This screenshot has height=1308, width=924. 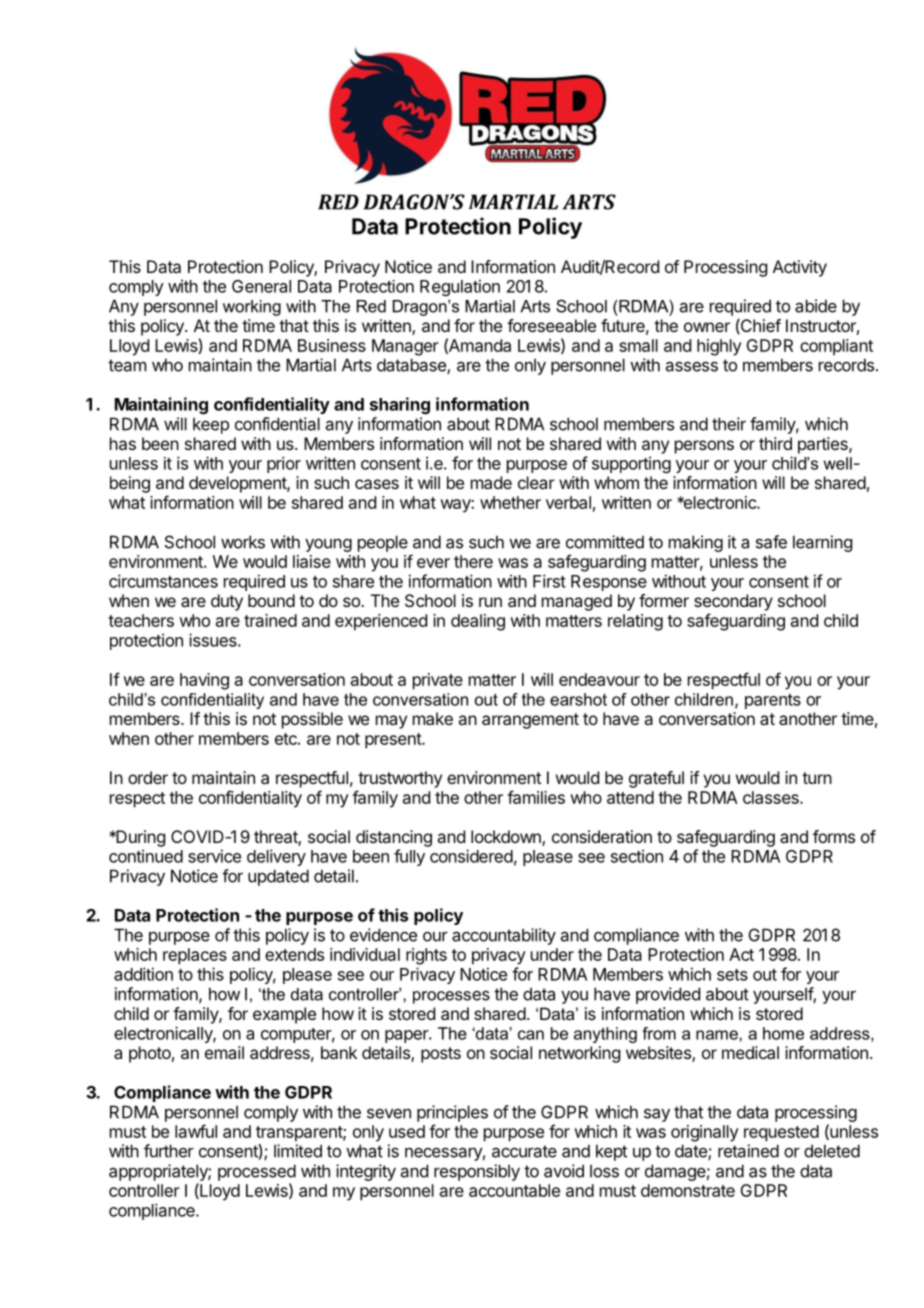 I want to click on making, so click(x=696, y=543).
